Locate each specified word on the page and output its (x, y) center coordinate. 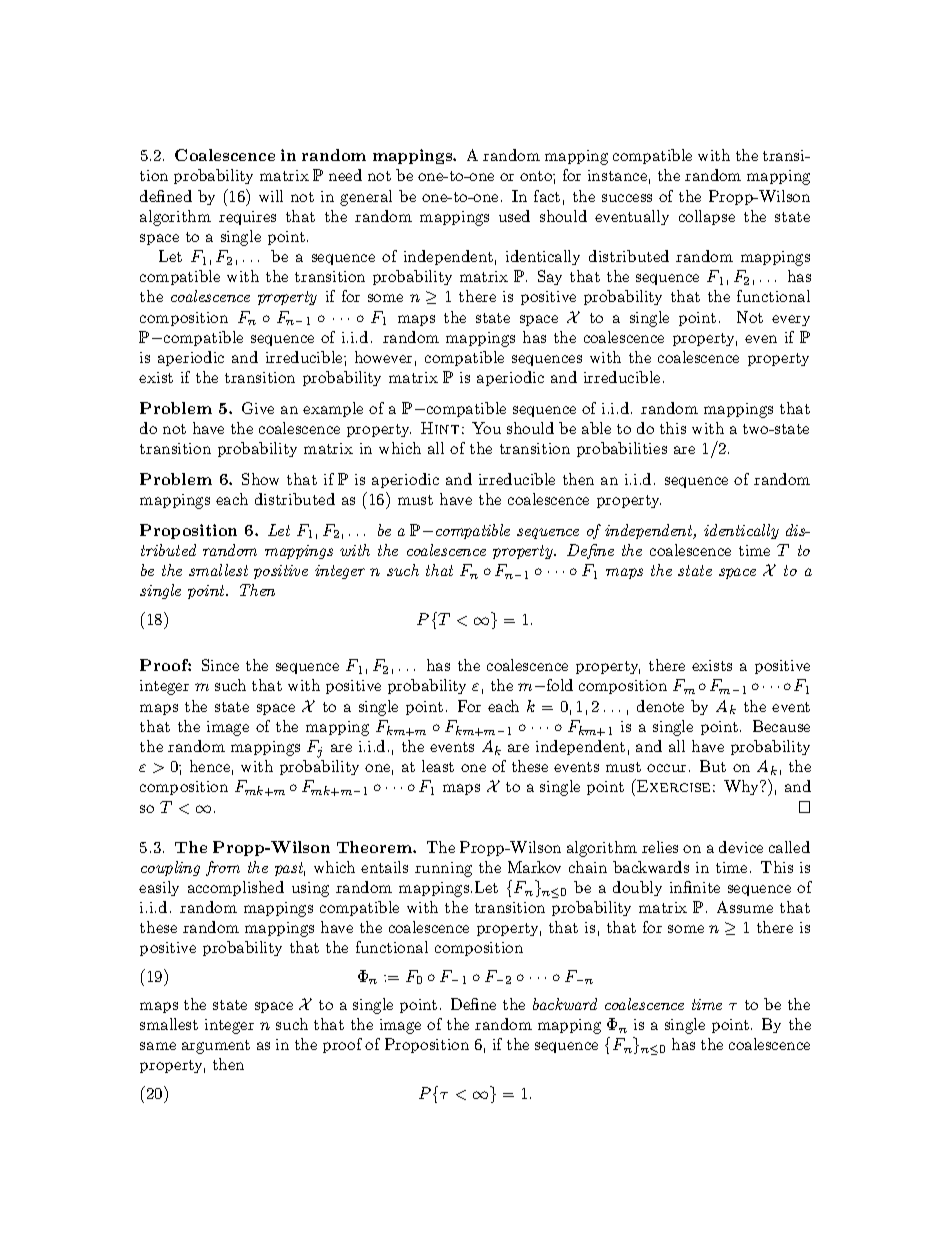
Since (220, 665)
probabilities (622, 449)
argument (216, 1047)
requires (247, 218)
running (443, 869)
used (514, 216)
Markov (534, 867)
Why (743, 787)
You (486, 428)
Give (258, 408)
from (223, 868)
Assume (745, 907)
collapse (707, 217)
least (438, 766)
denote (660, 706)
